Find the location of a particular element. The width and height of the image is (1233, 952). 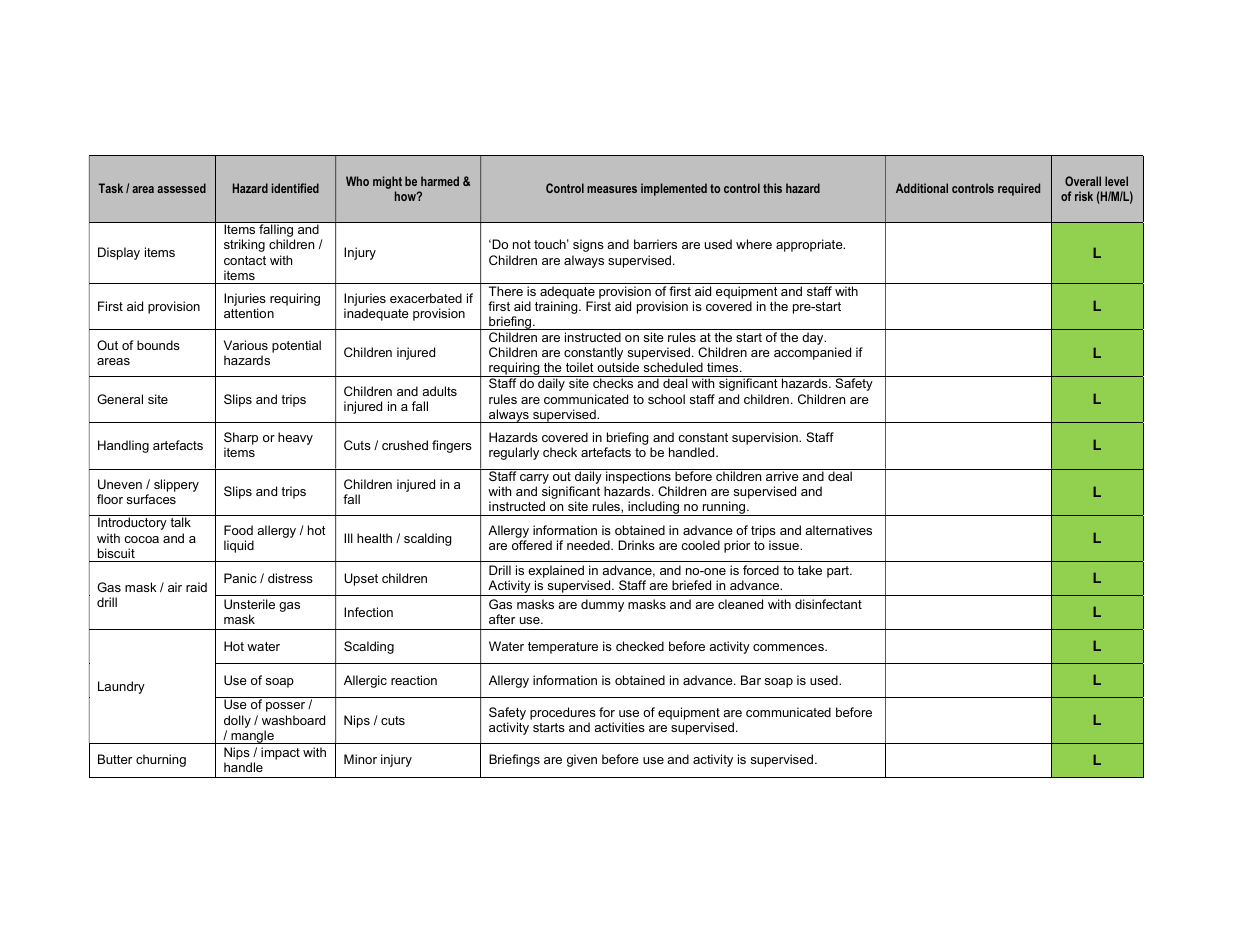

required is located at coordinates (1019, 189).
